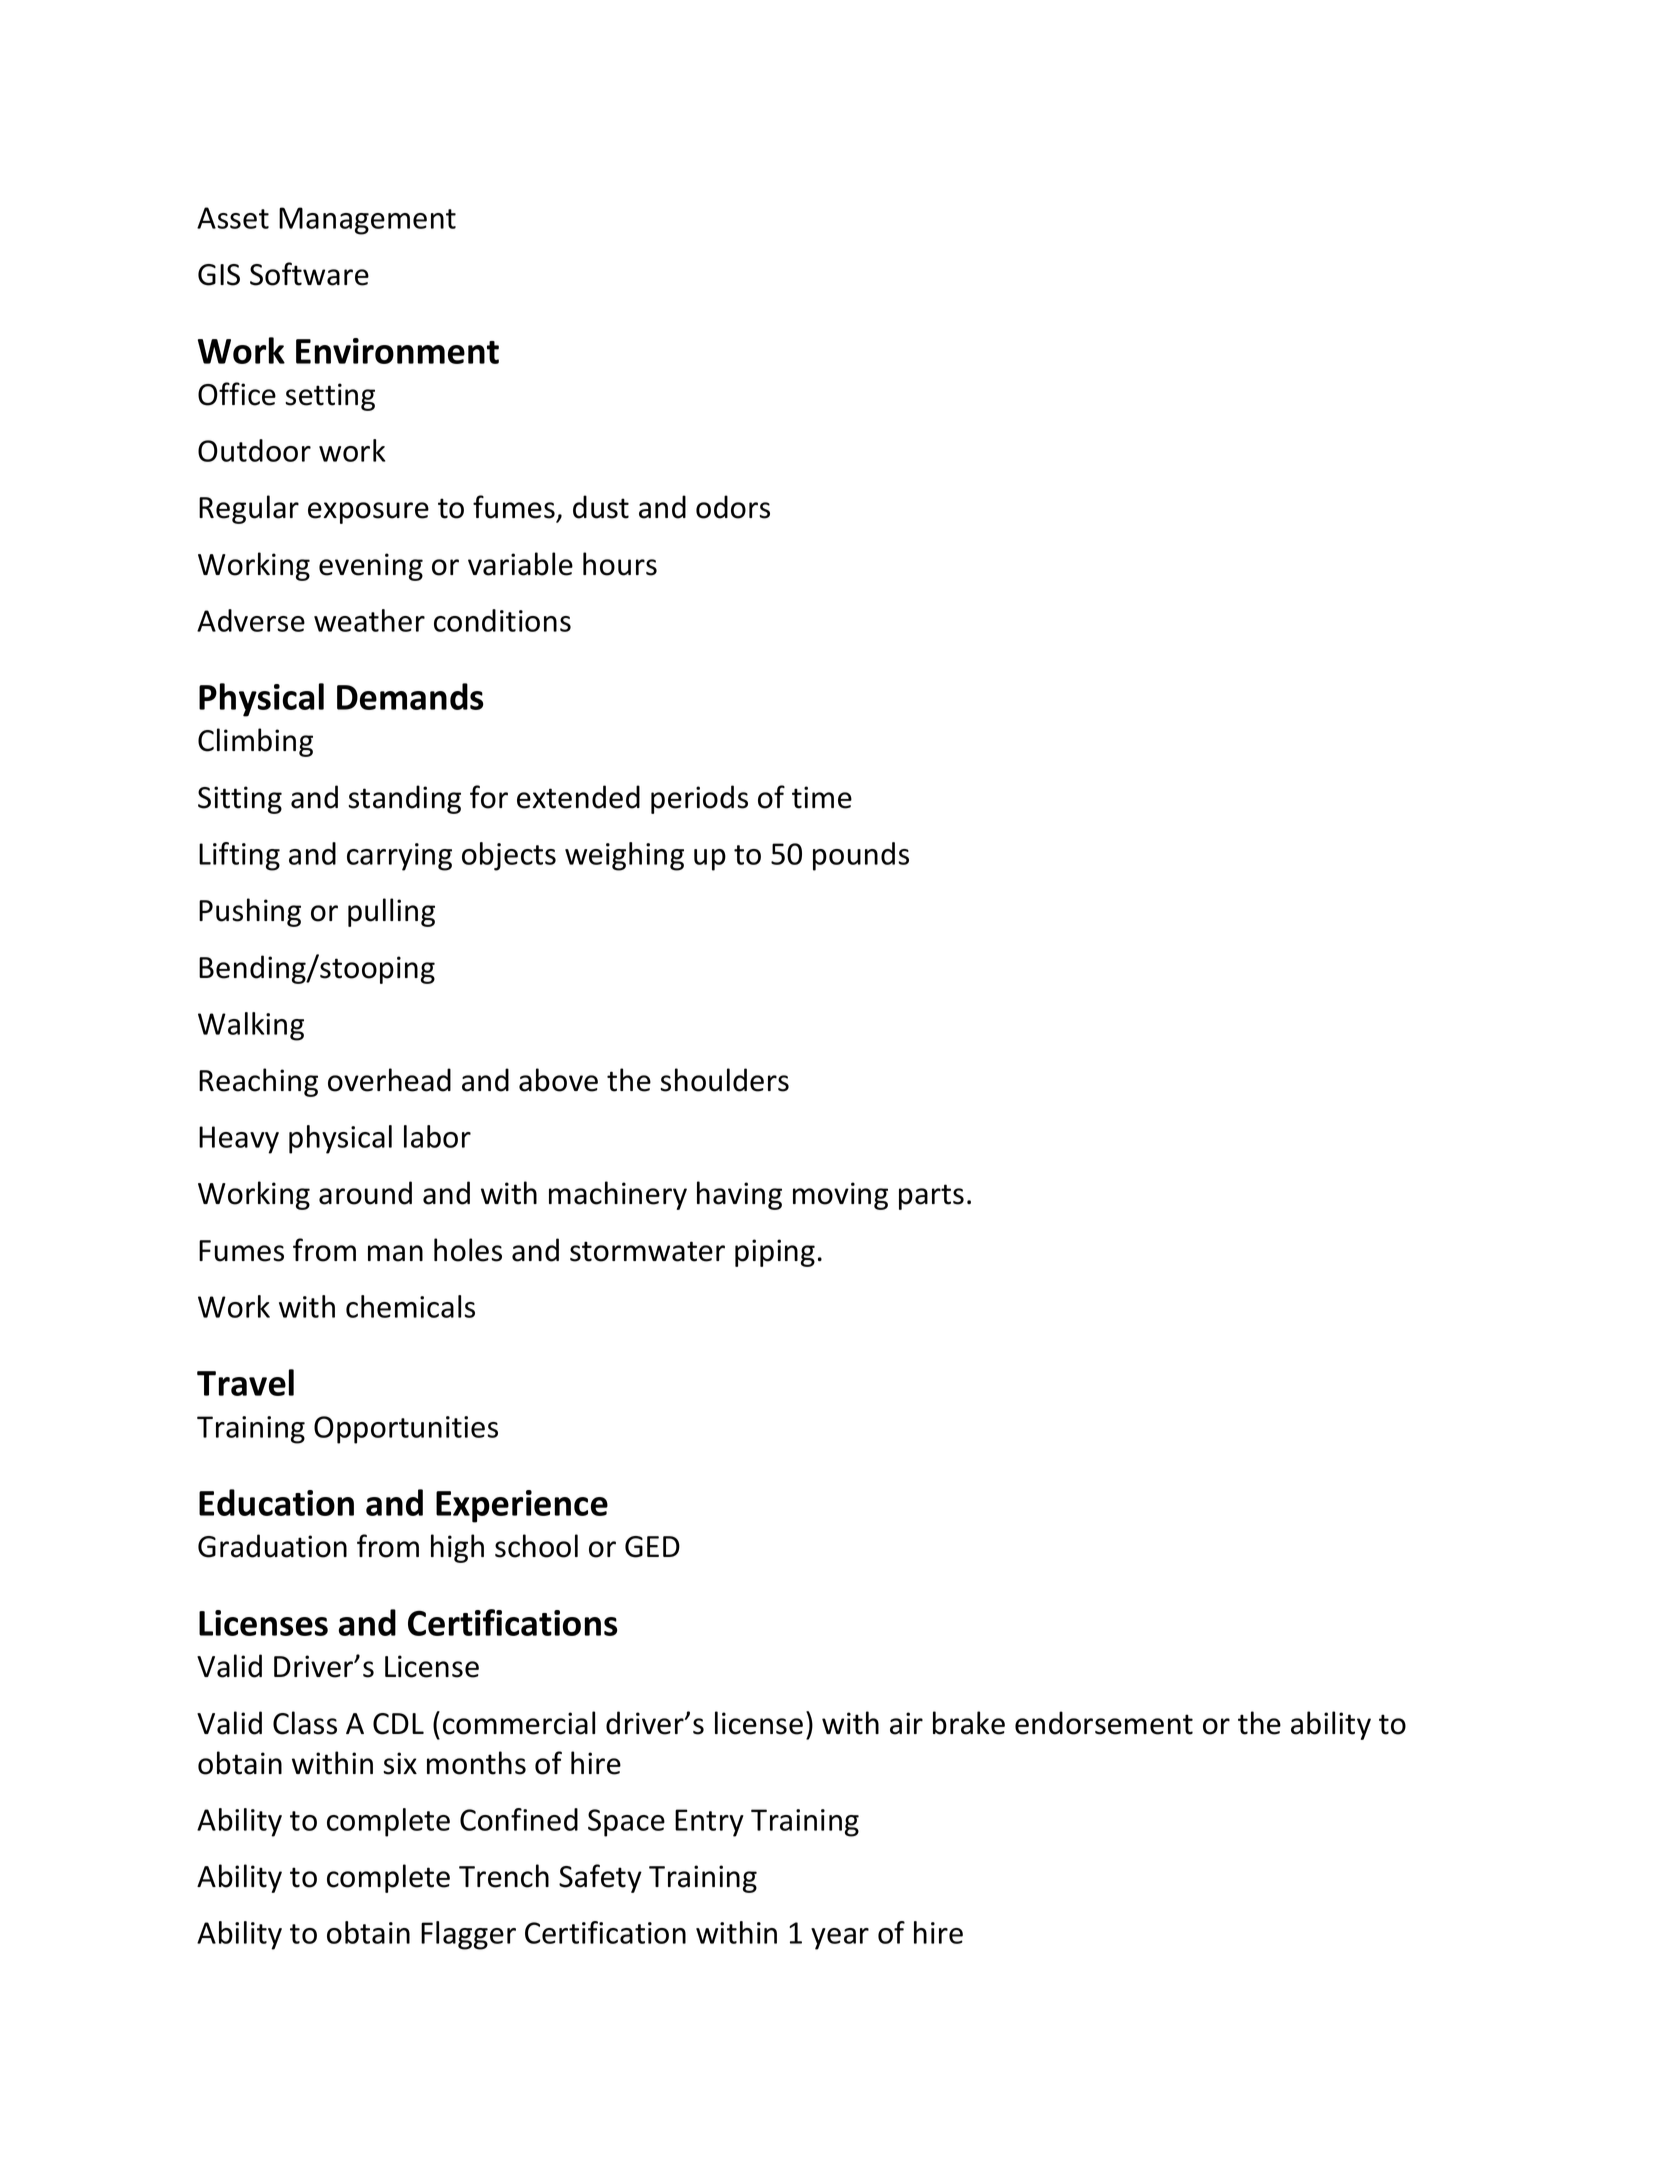 The height and width of the page is (2171, 1678). I want to click on six, so click(400, 1763).
